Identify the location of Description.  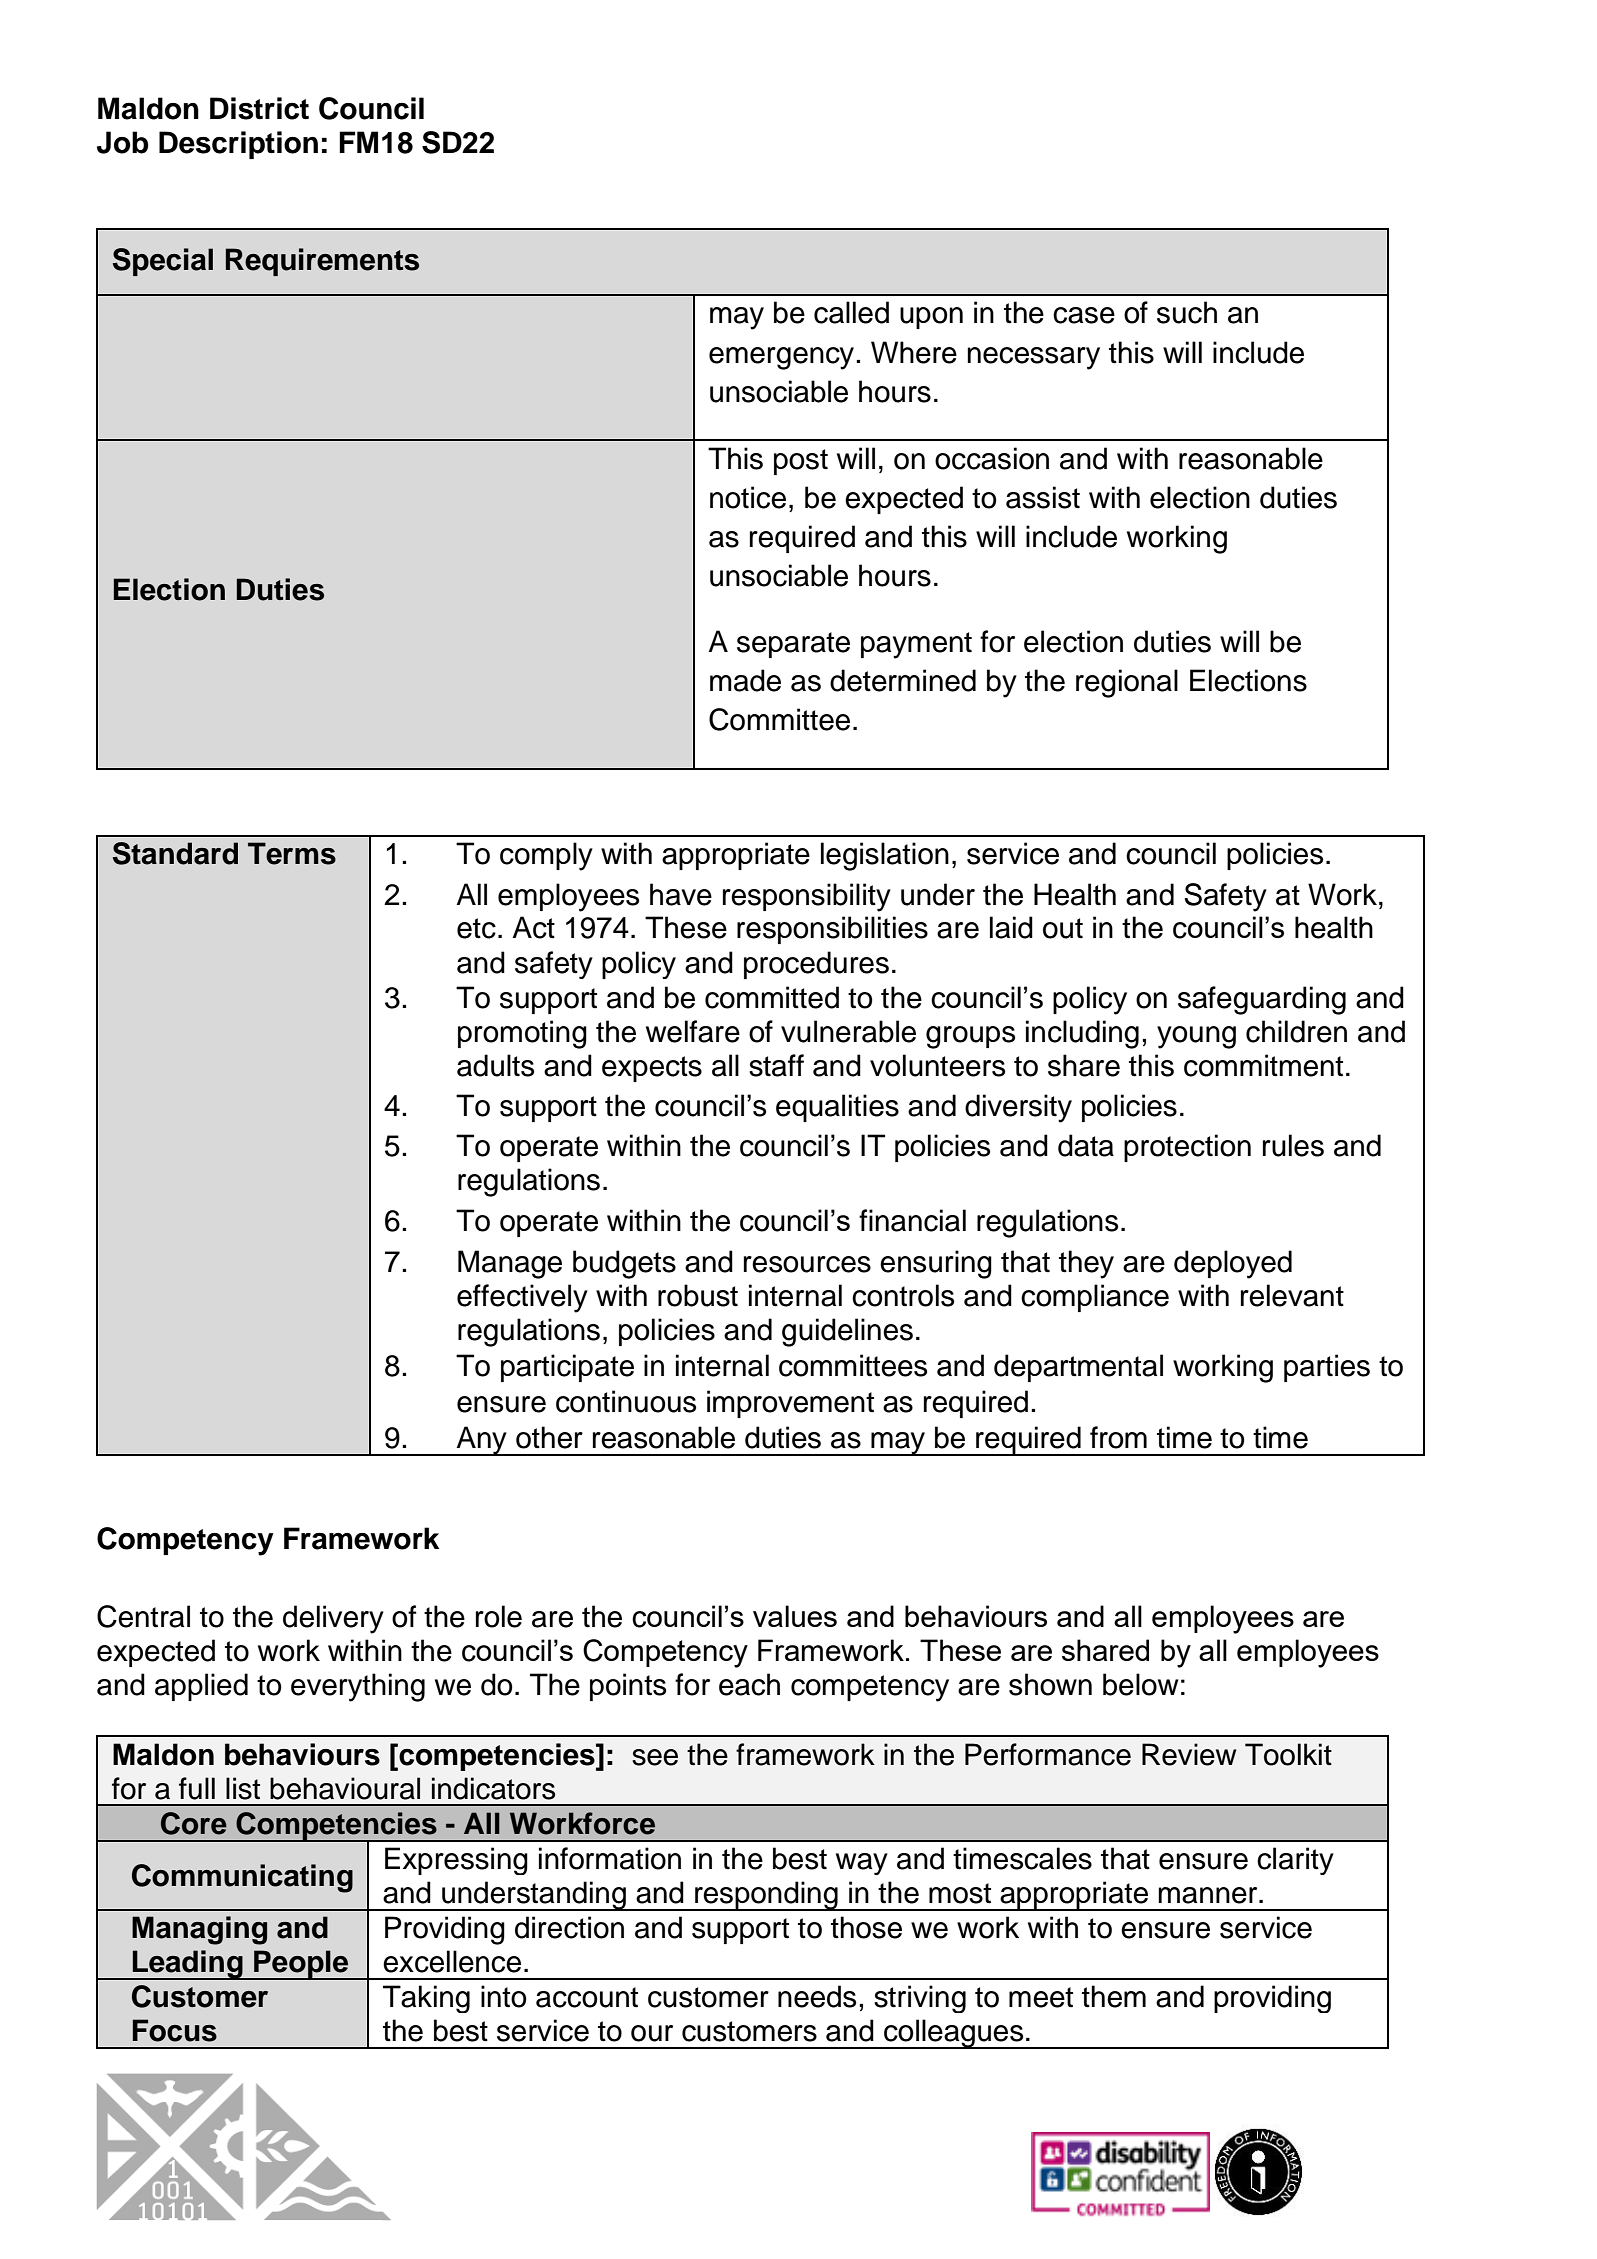
(238, 145).
